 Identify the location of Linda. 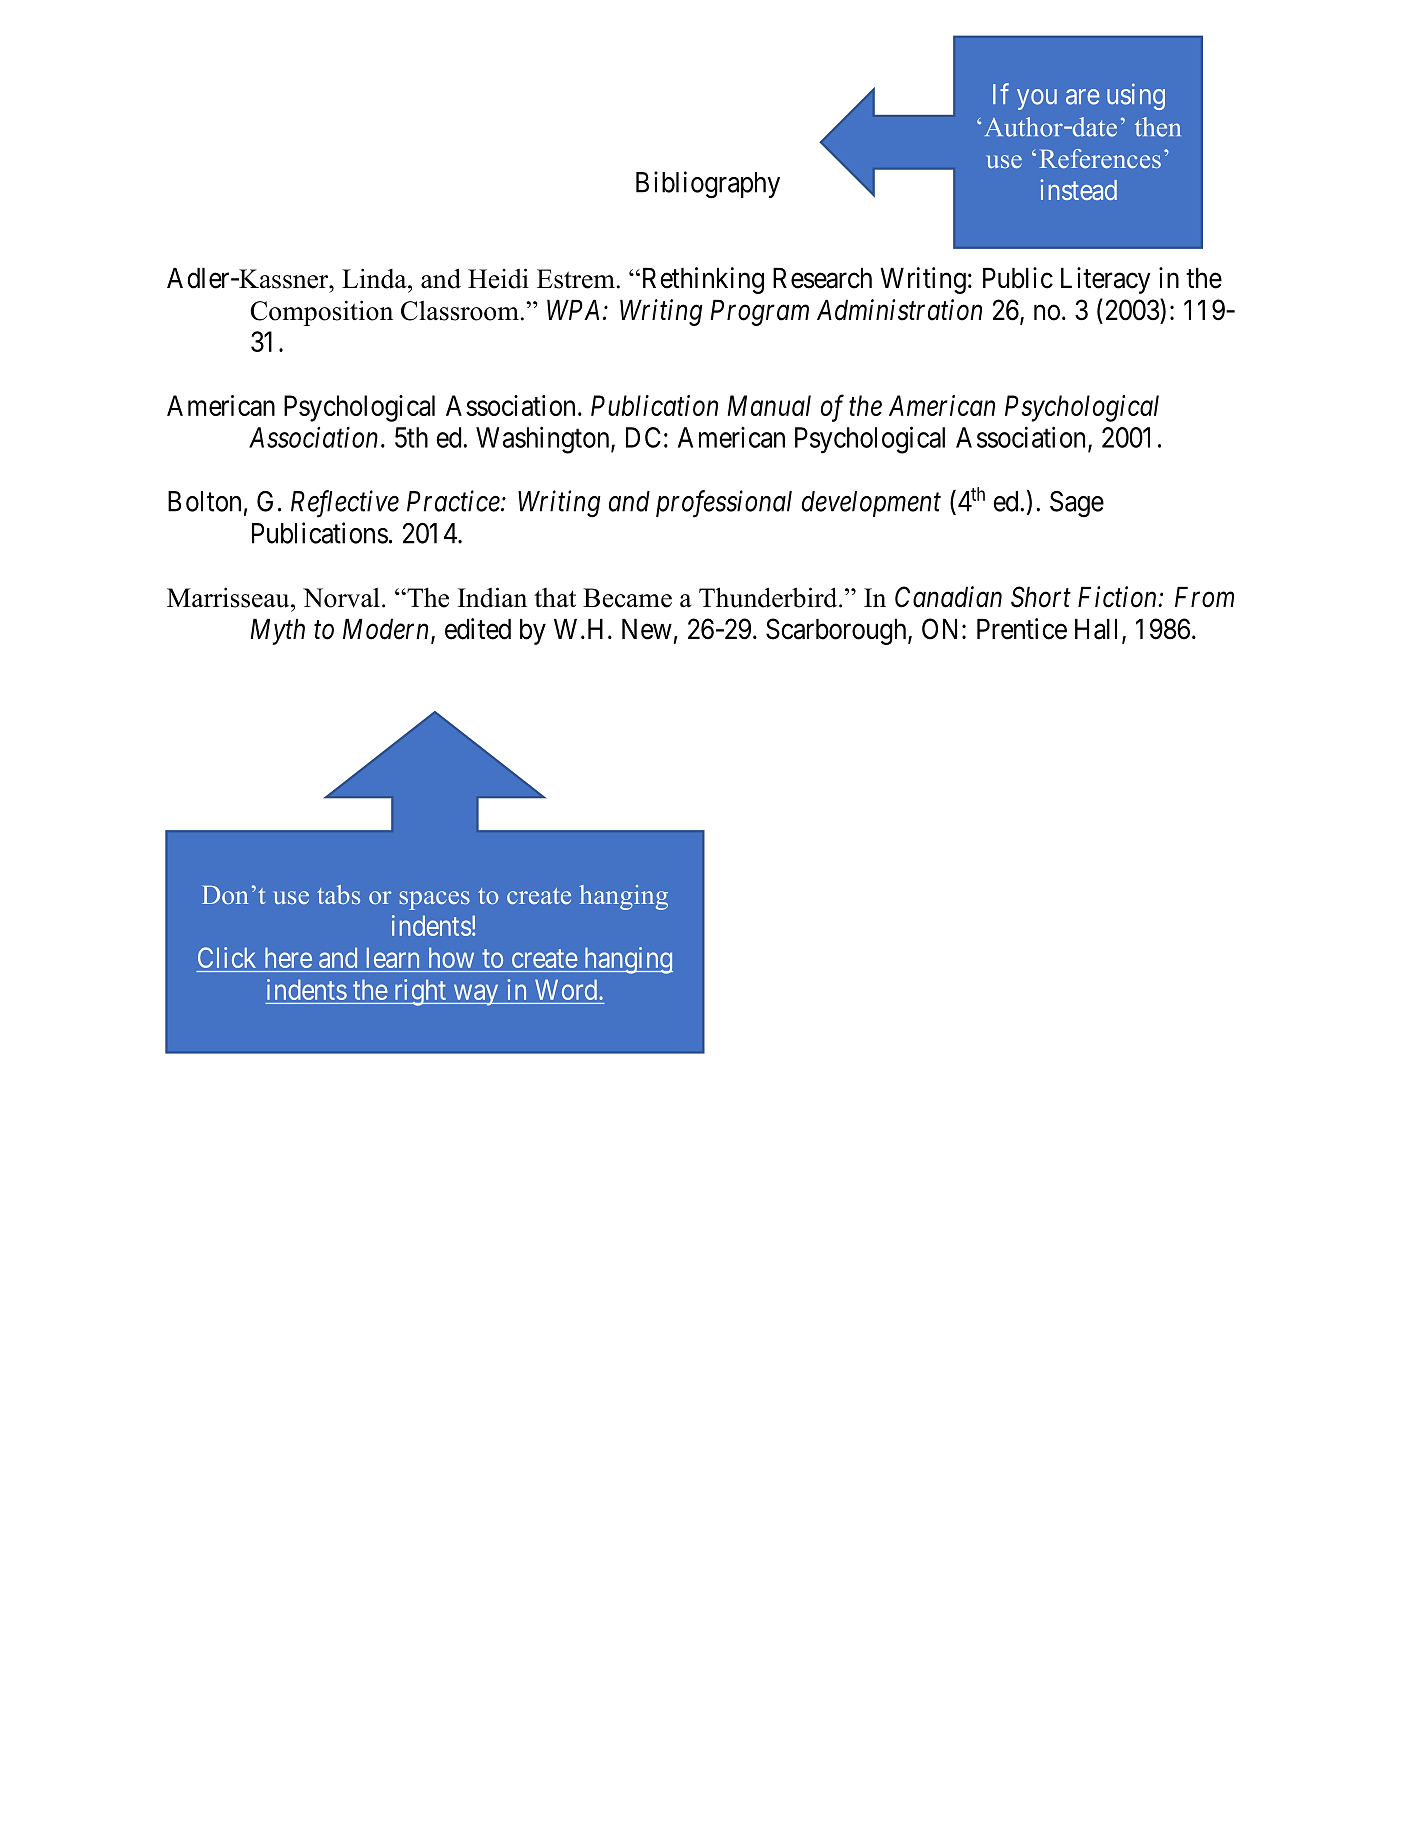
(375, 279).
